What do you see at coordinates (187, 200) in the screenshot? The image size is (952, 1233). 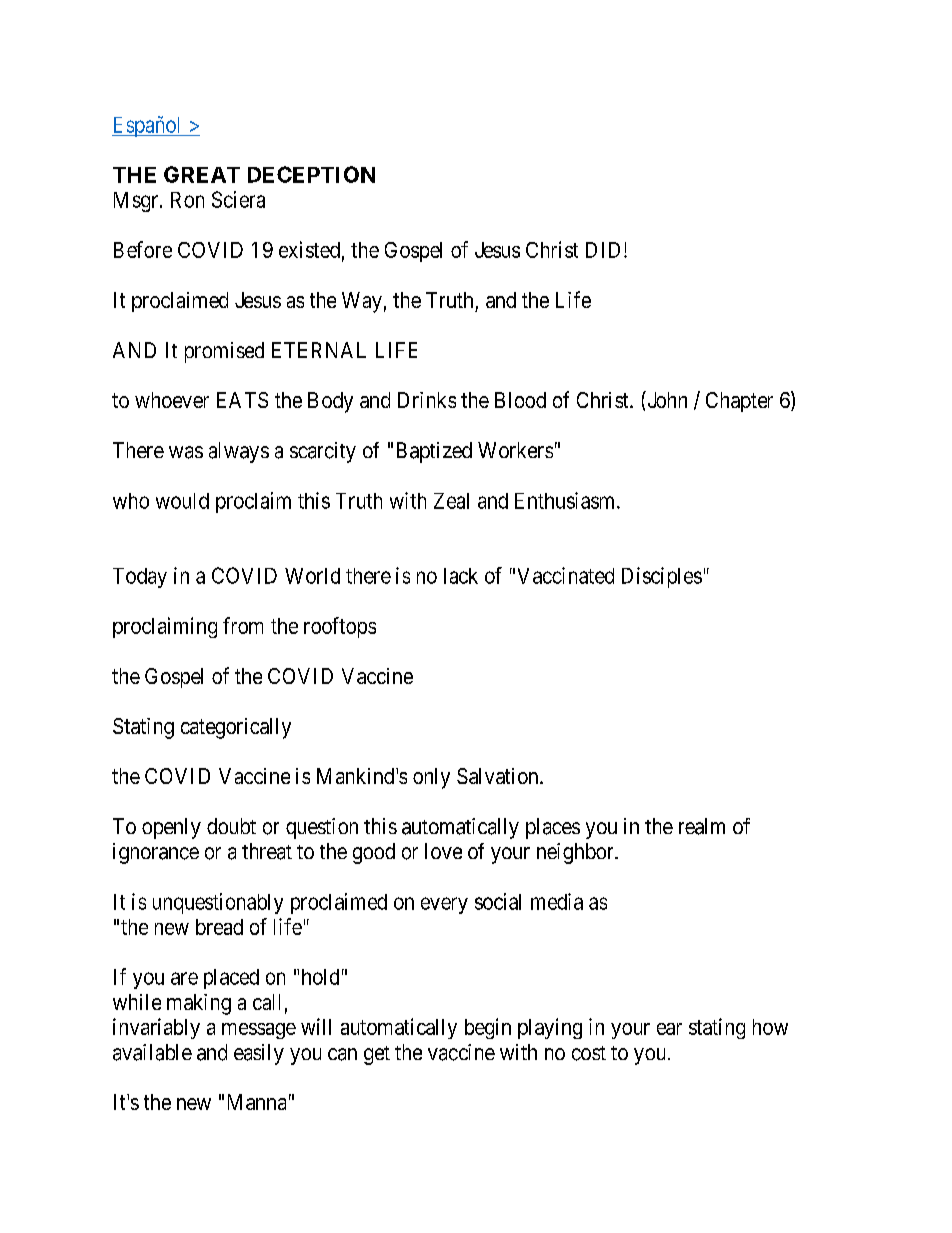 I see `Ron` at bounding box center [187, 200].
